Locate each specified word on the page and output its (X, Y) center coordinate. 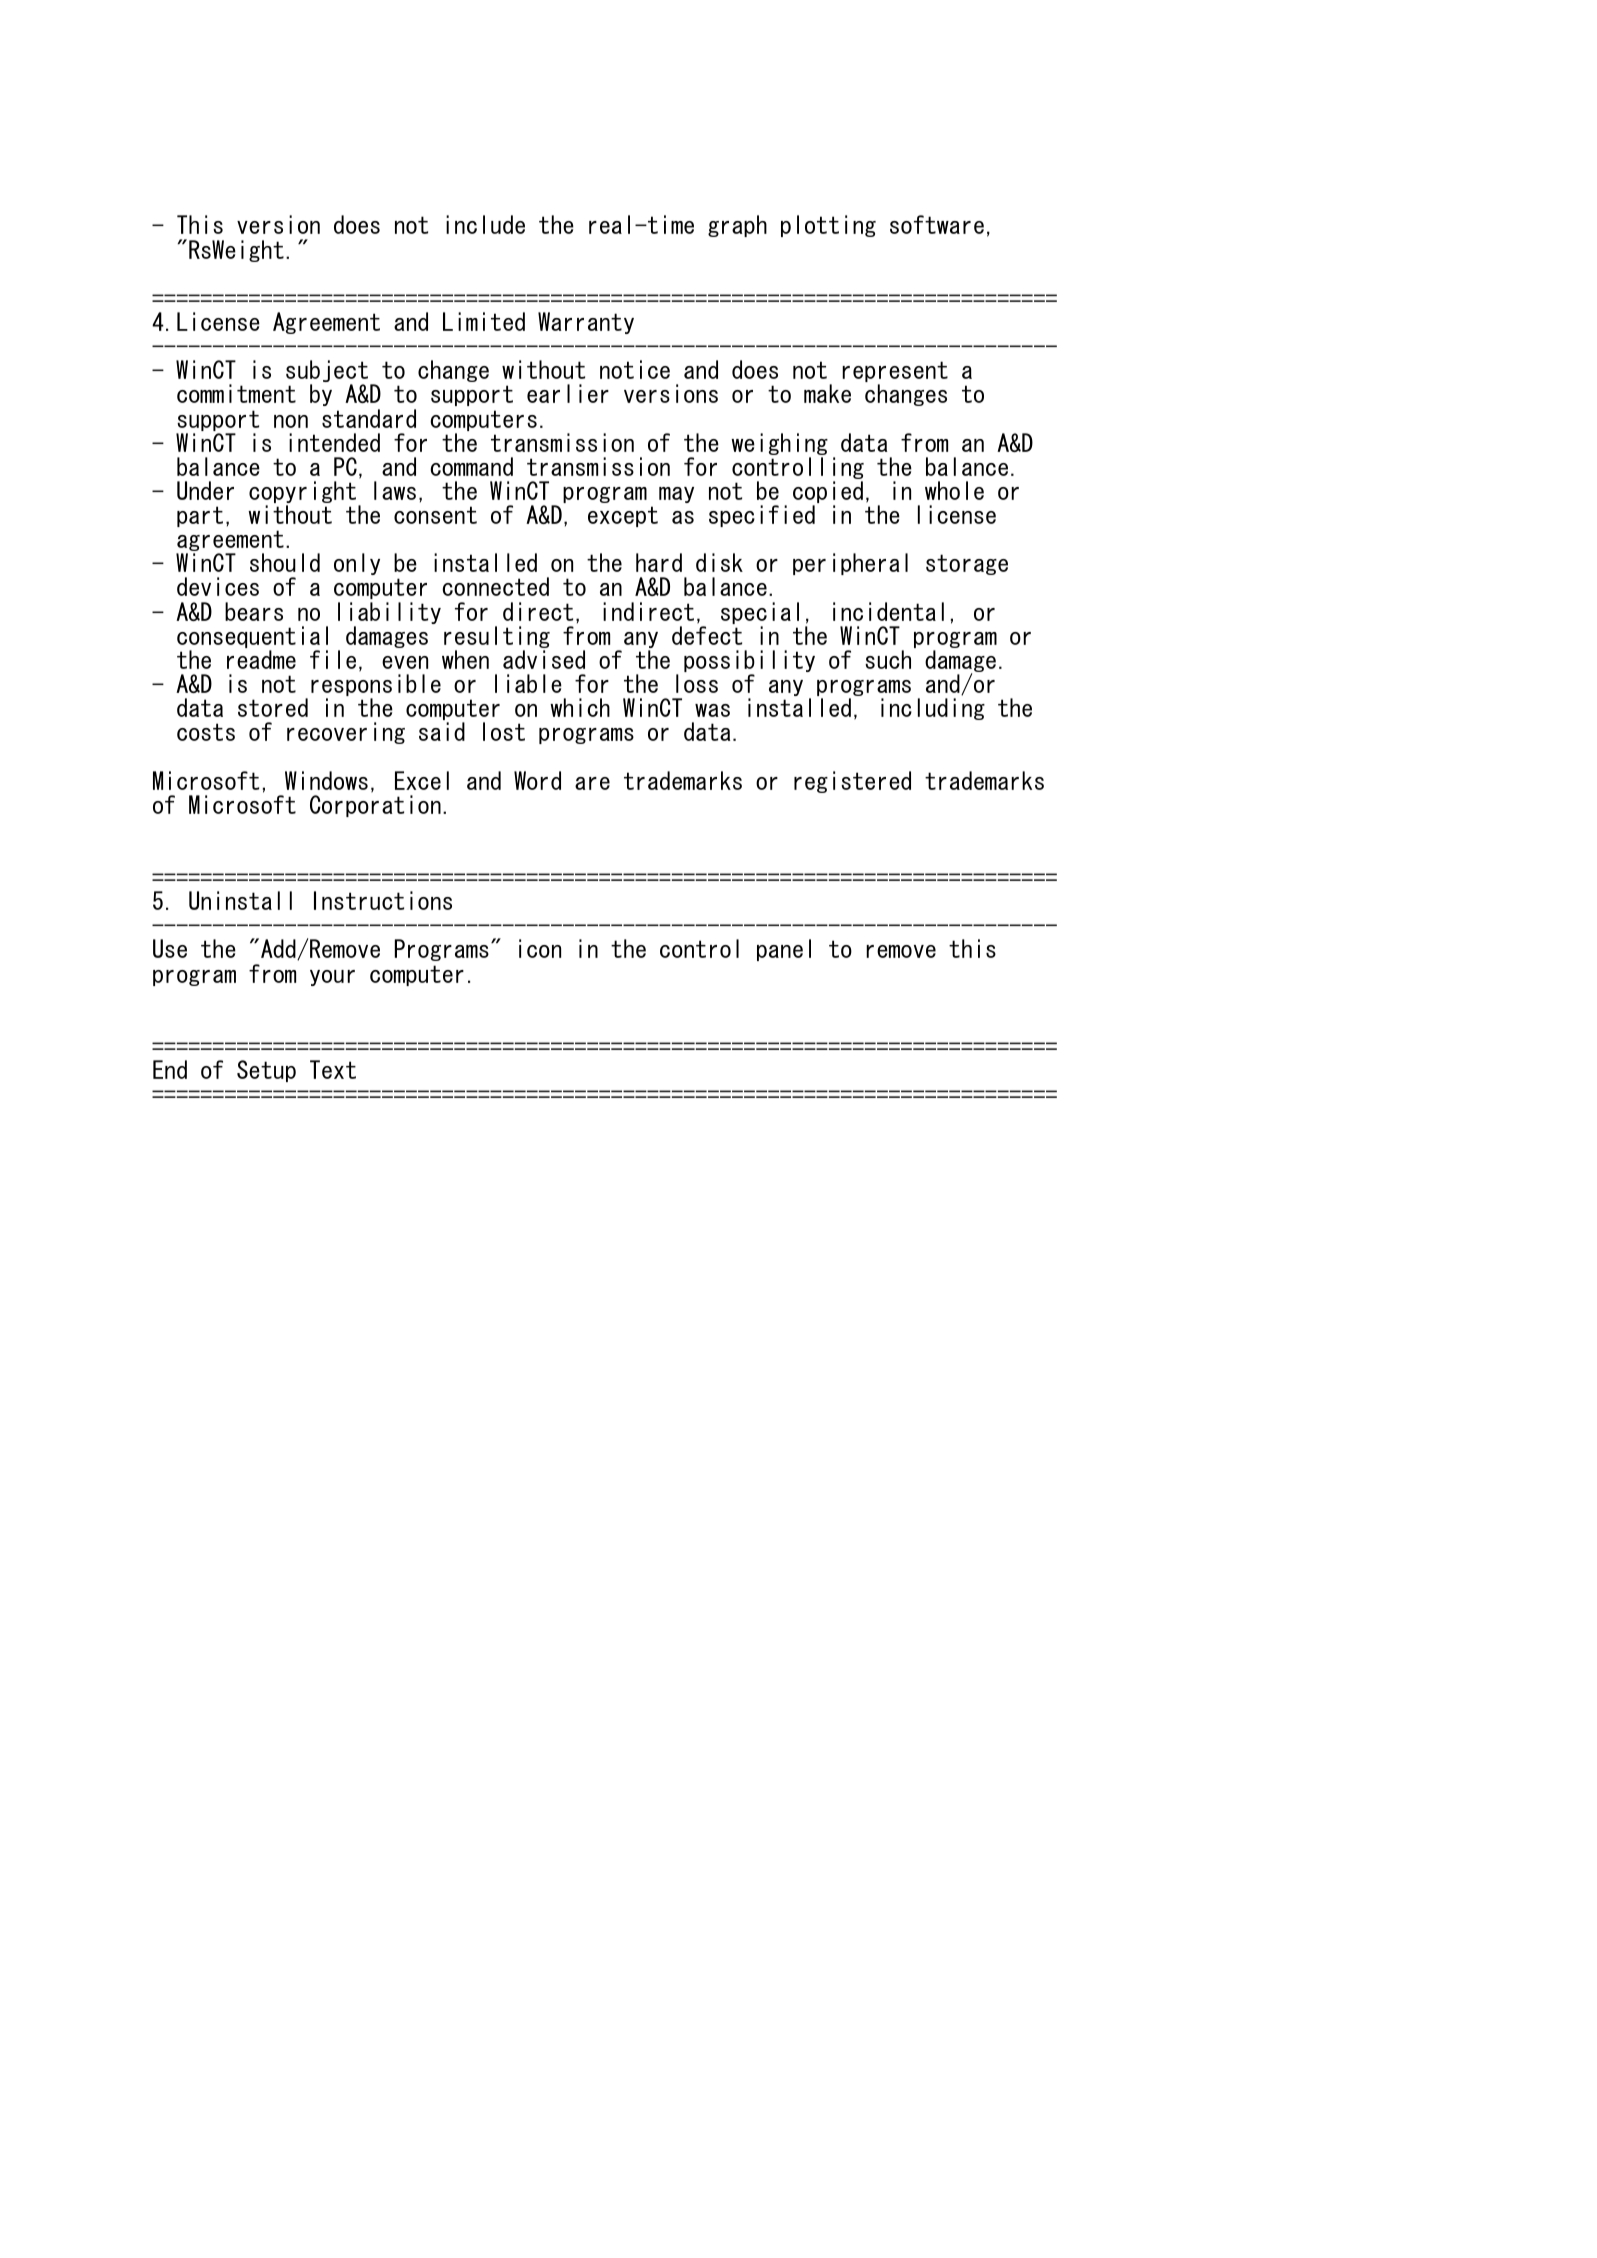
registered (852, 782)
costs (206, 732)
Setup (266, 1071)
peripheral (850, 564)
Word (537, 780)
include (485, 224)
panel (784, 950)
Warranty (586, 323)
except (623, 516)
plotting (828, 226)
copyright (302, 493)
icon (540, 948)
